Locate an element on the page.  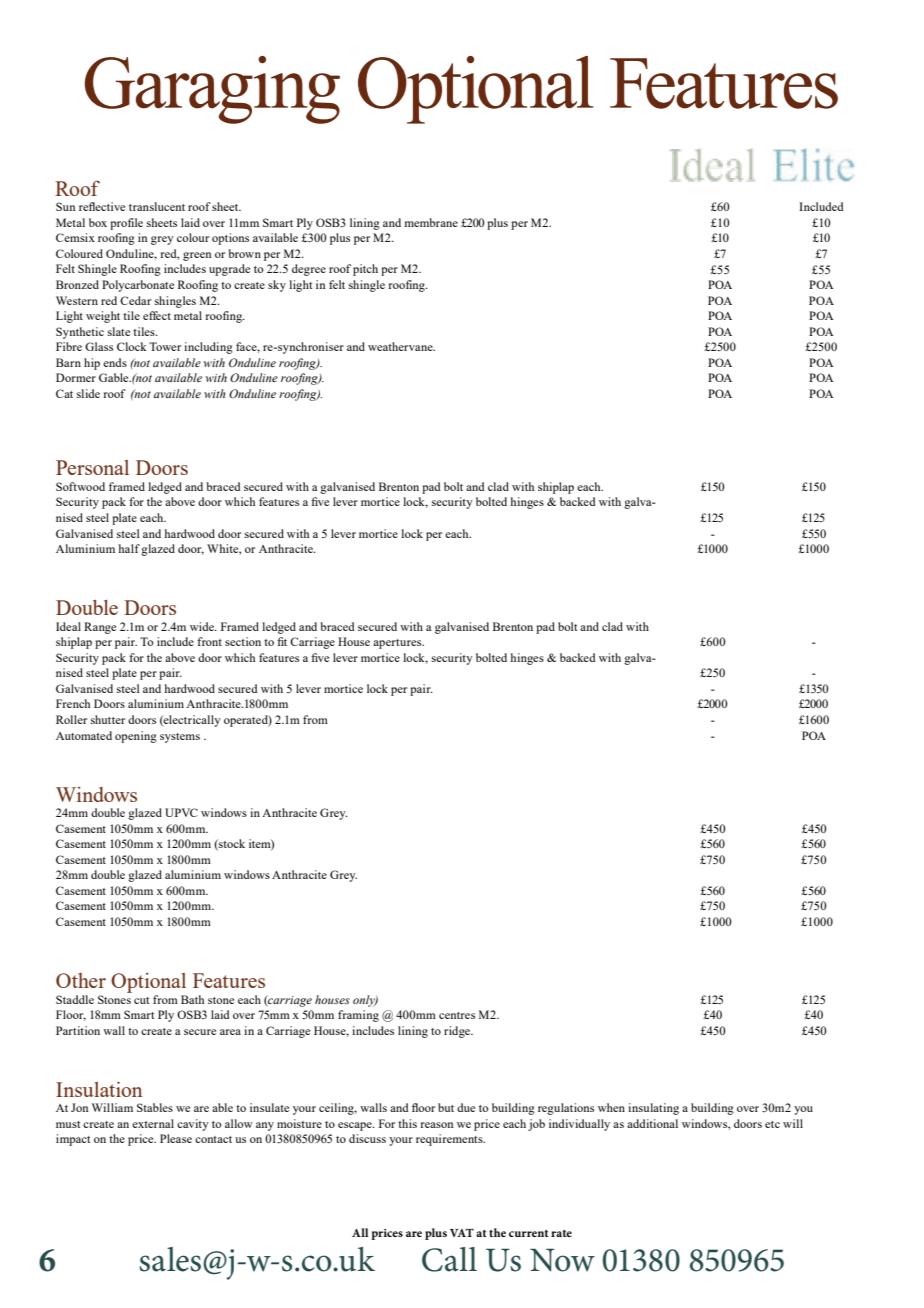
Now is located at coordinates (562, 1260).
